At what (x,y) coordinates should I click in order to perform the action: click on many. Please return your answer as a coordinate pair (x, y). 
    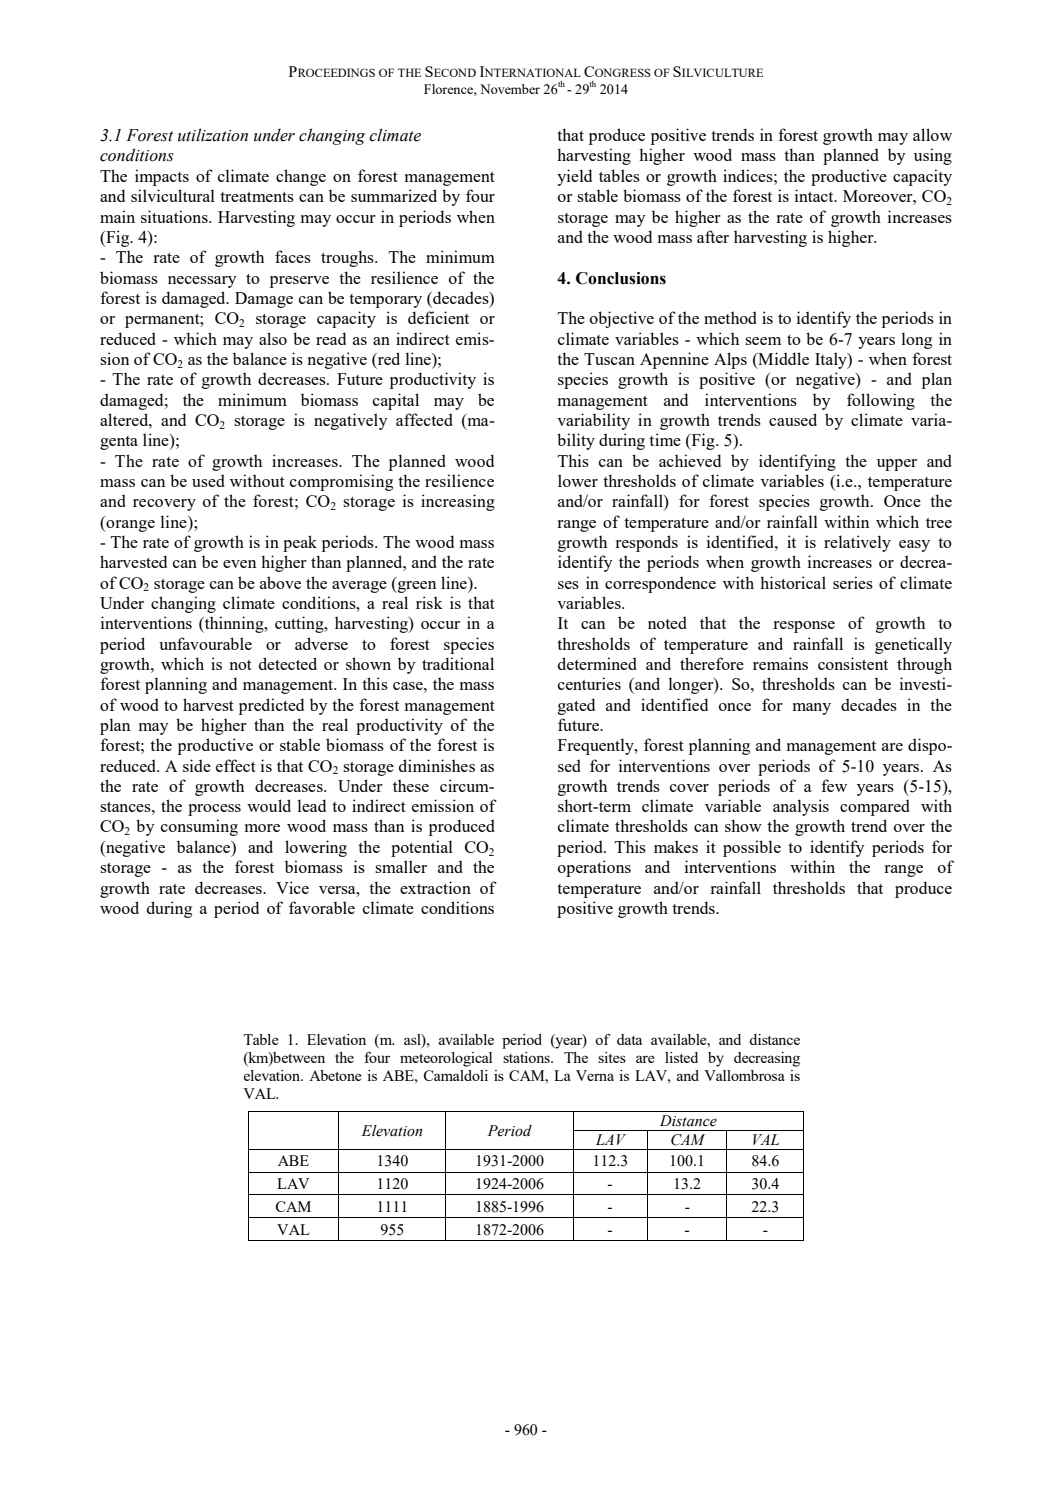
    Looking at the image, I should click on (812, 709).
